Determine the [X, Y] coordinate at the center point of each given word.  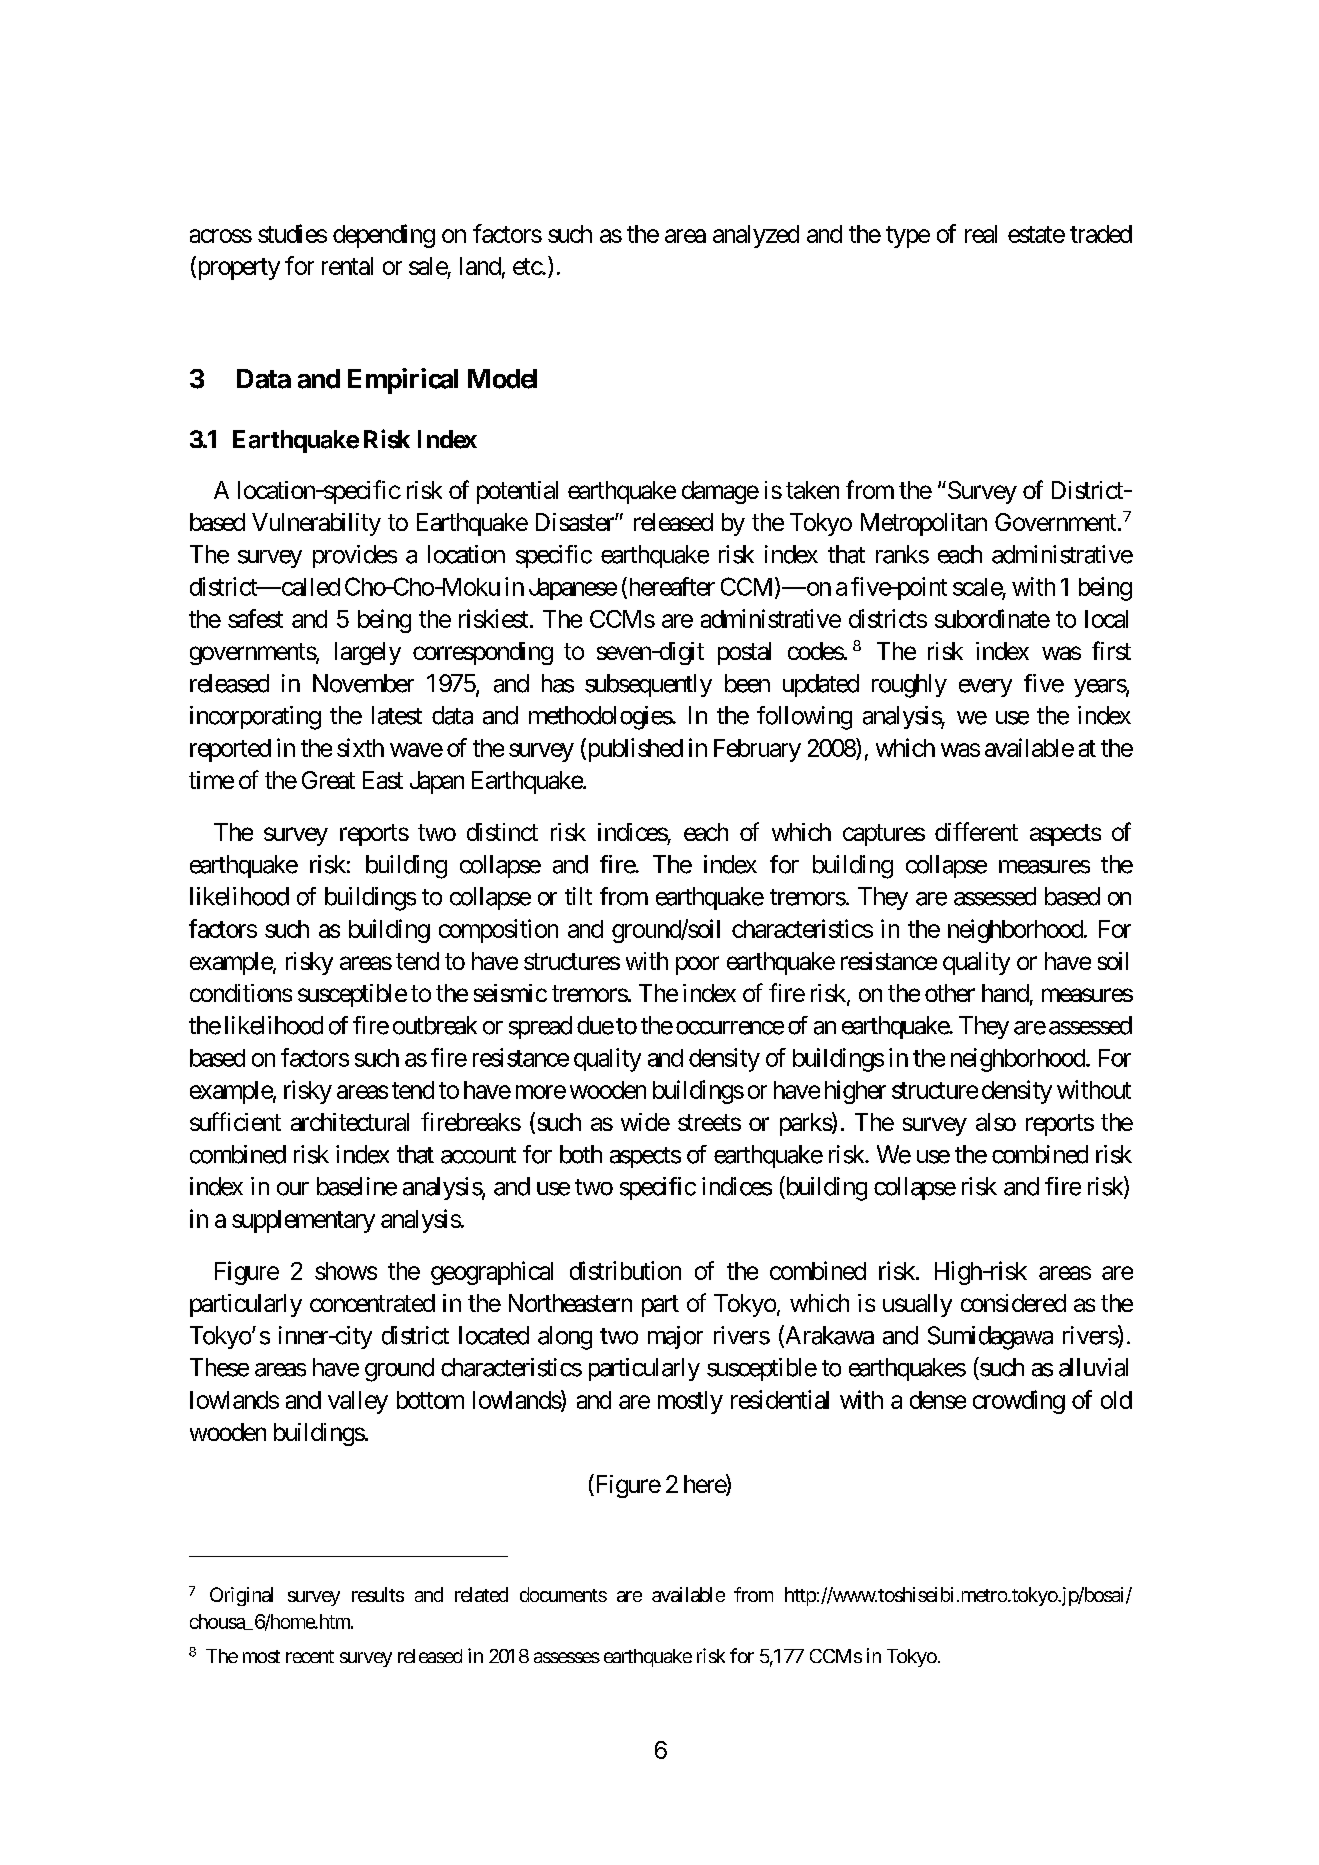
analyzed [756, 236]
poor [697, 965]
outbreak [435, 1025]
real [981, 234]
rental [347, 266]
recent [310, 1656]
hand [1005, 993]
